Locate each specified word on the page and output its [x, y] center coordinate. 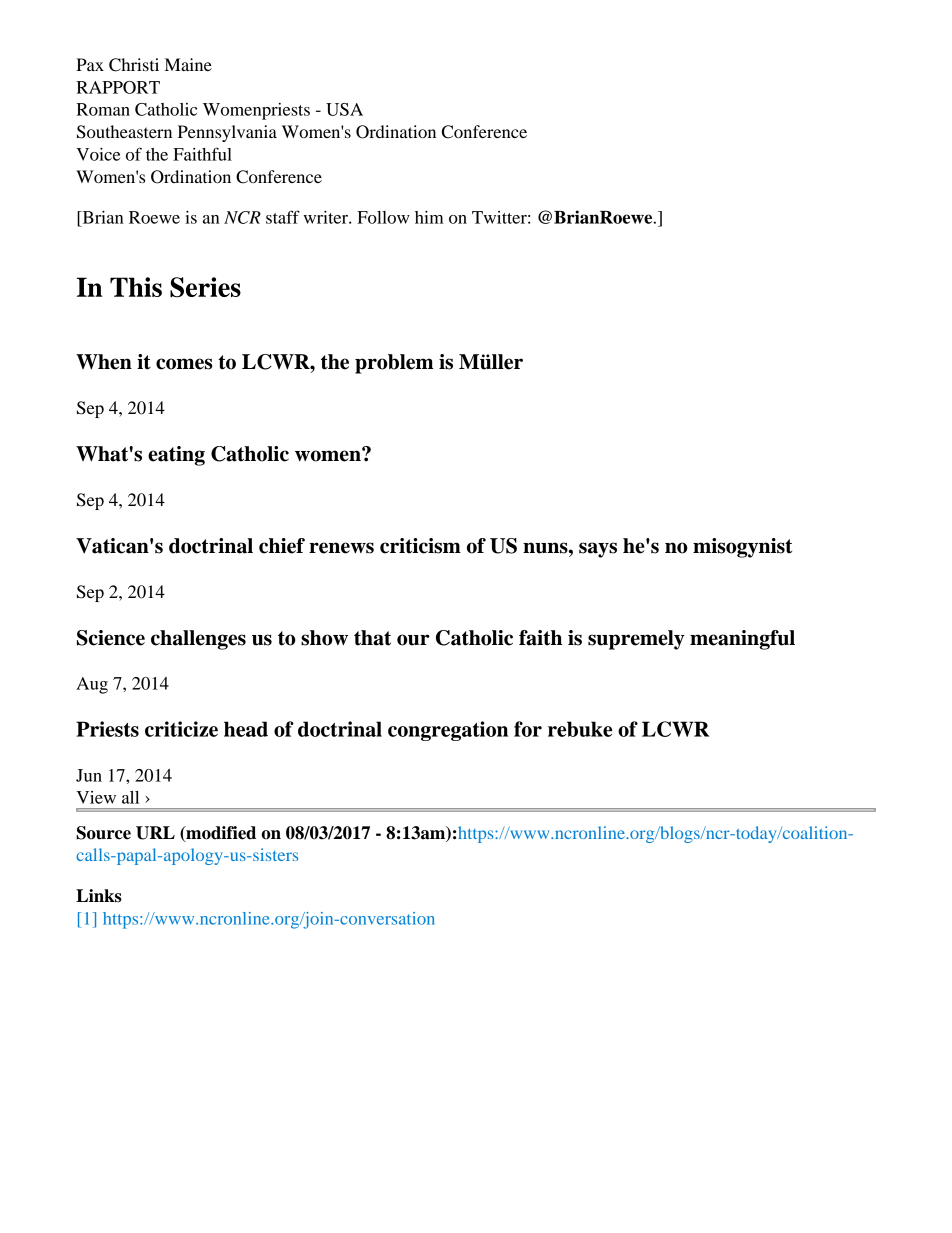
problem [394, 364]
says [598, 550]
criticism [420, 546]
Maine [188, 64]
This [136, 287]
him [429, 217]
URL [155, 833]
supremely [636, 640]
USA [344, 109]
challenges [198, 640]
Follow [383, 217]
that [372, 638]
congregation [448, 731]
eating [176, 456]
